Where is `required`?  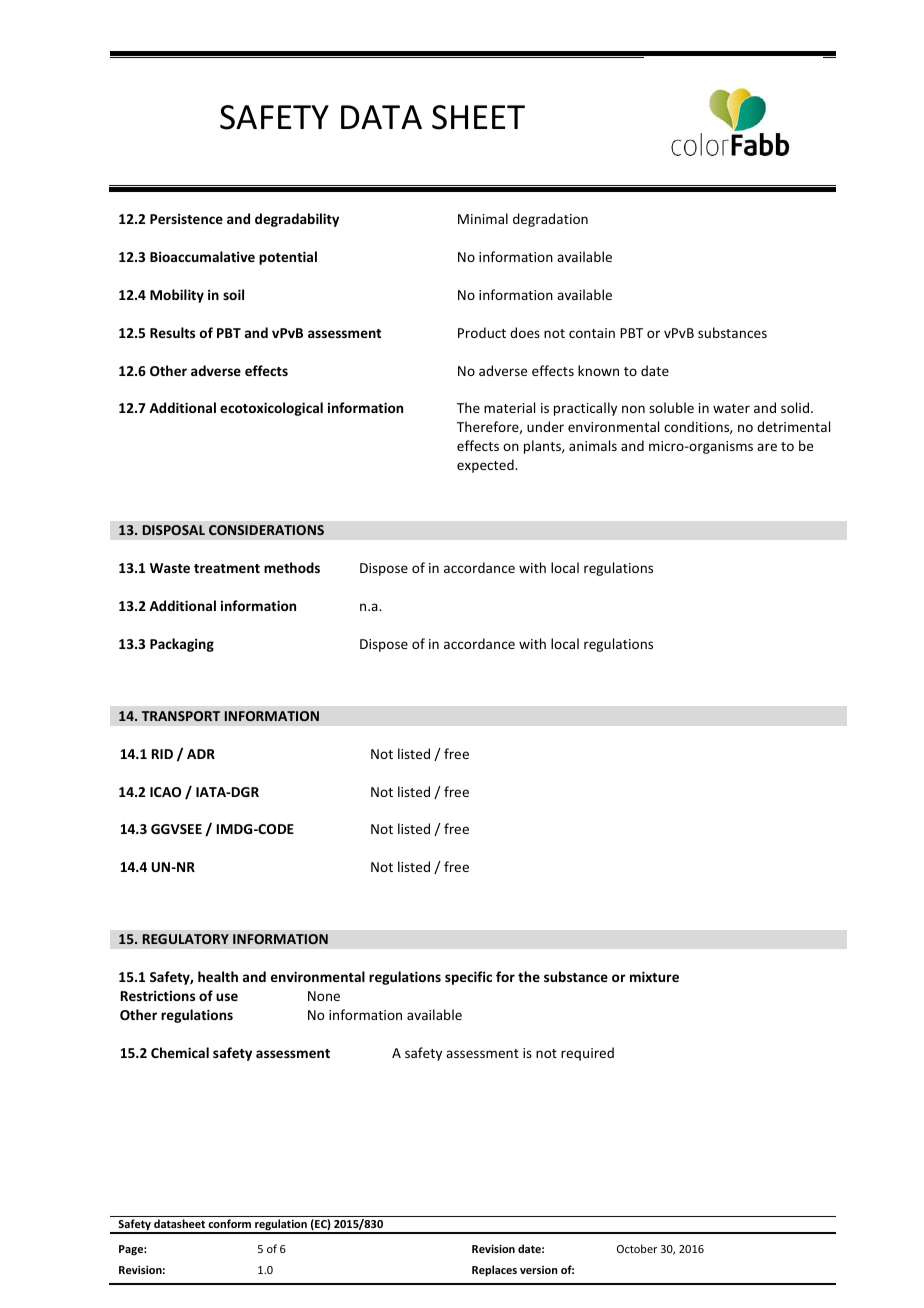 required is located at coordinates (587, 1054).
